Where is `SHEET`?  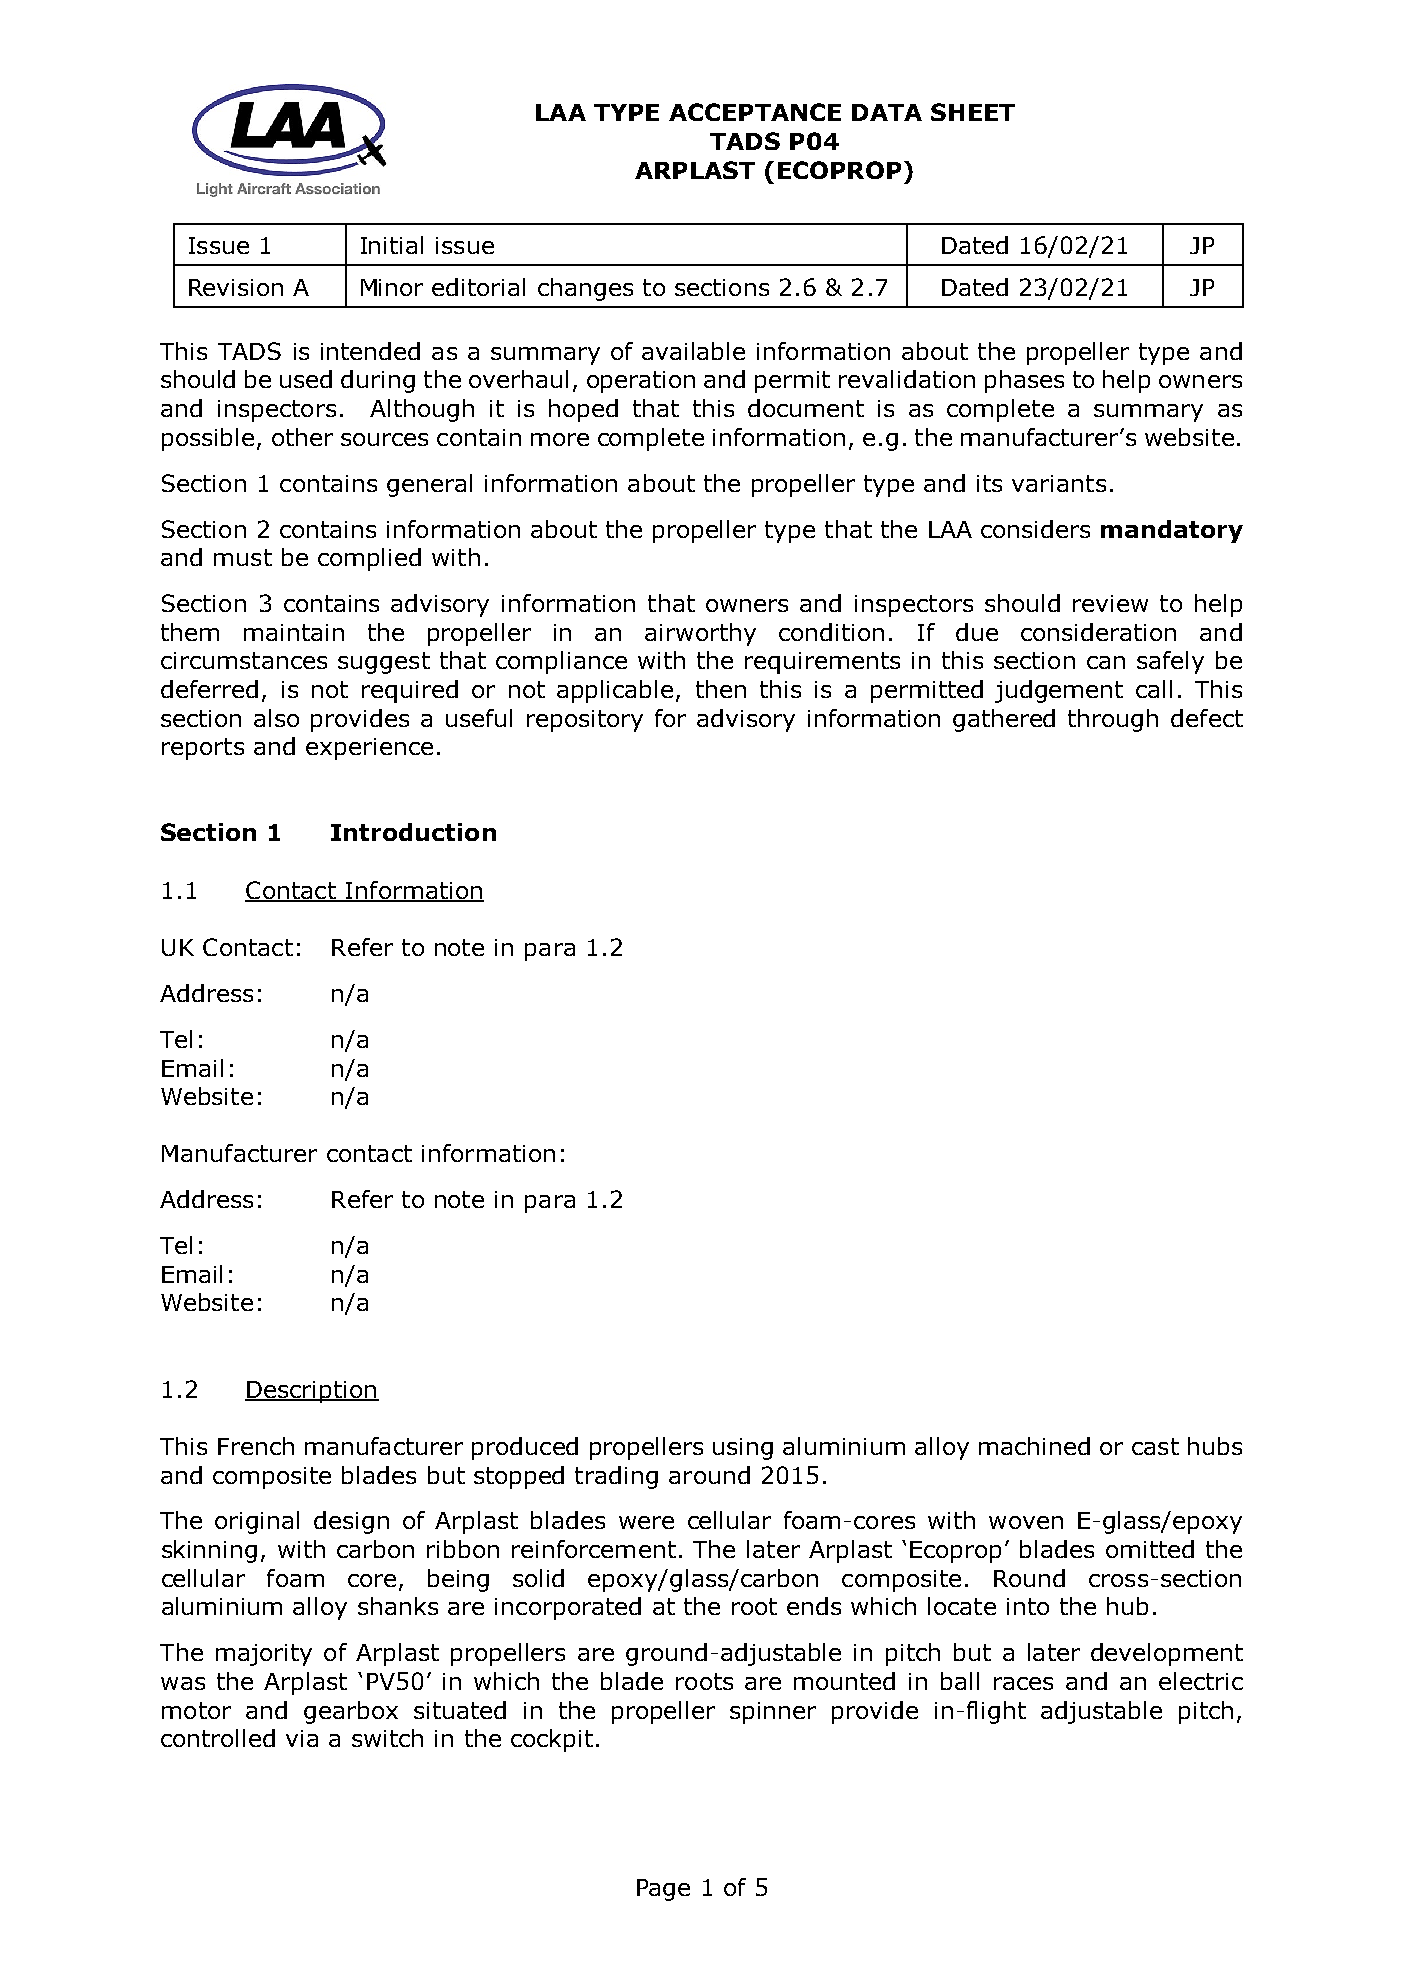 SHEET is located at coordinates (973, 112).
